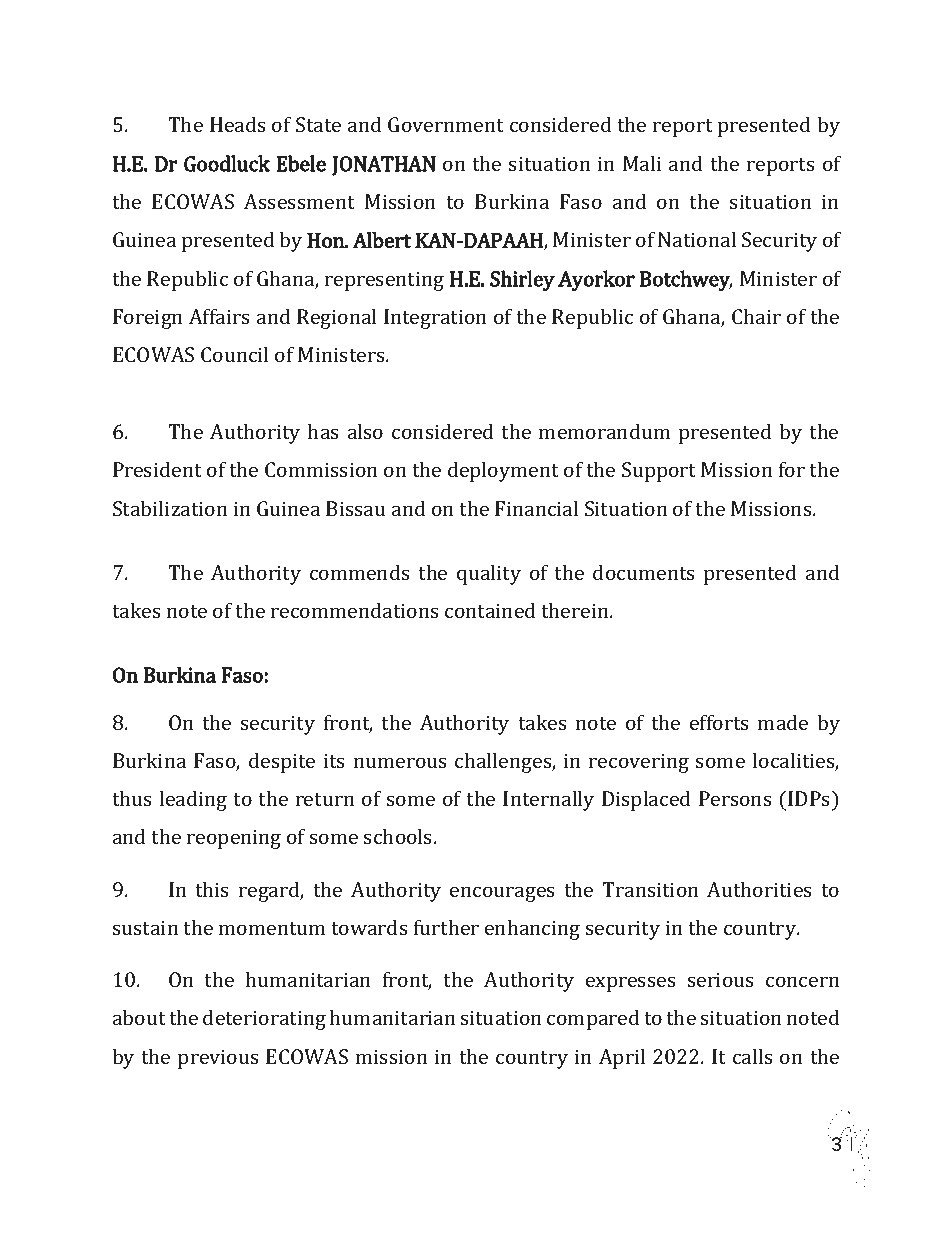  Describe the element at coordinates (489, 574) in the screenshot. I see `quality` at that location.
